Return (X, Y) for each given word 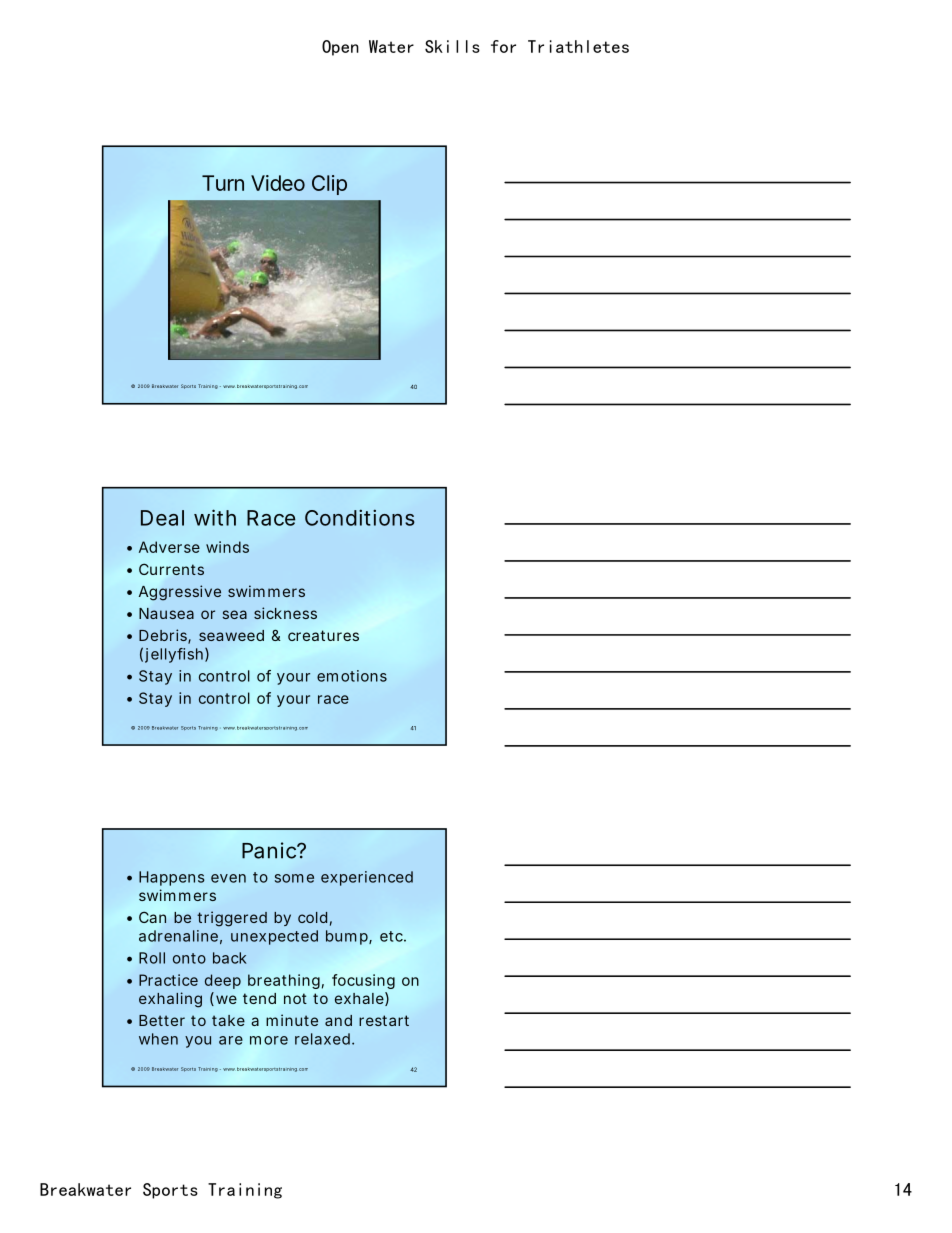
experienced (367, 878)
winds (227, 547)
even (228, 878)
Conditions (360, 518)
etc (392, 936)
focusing (363, 981)
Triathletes (578, 46)
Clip (329, 185)
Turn (223, 183)
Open (340, 48)
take (228, 1020)
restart (384, 1020)
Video (278, 183)
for (503, 46)
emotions (352, 676)
